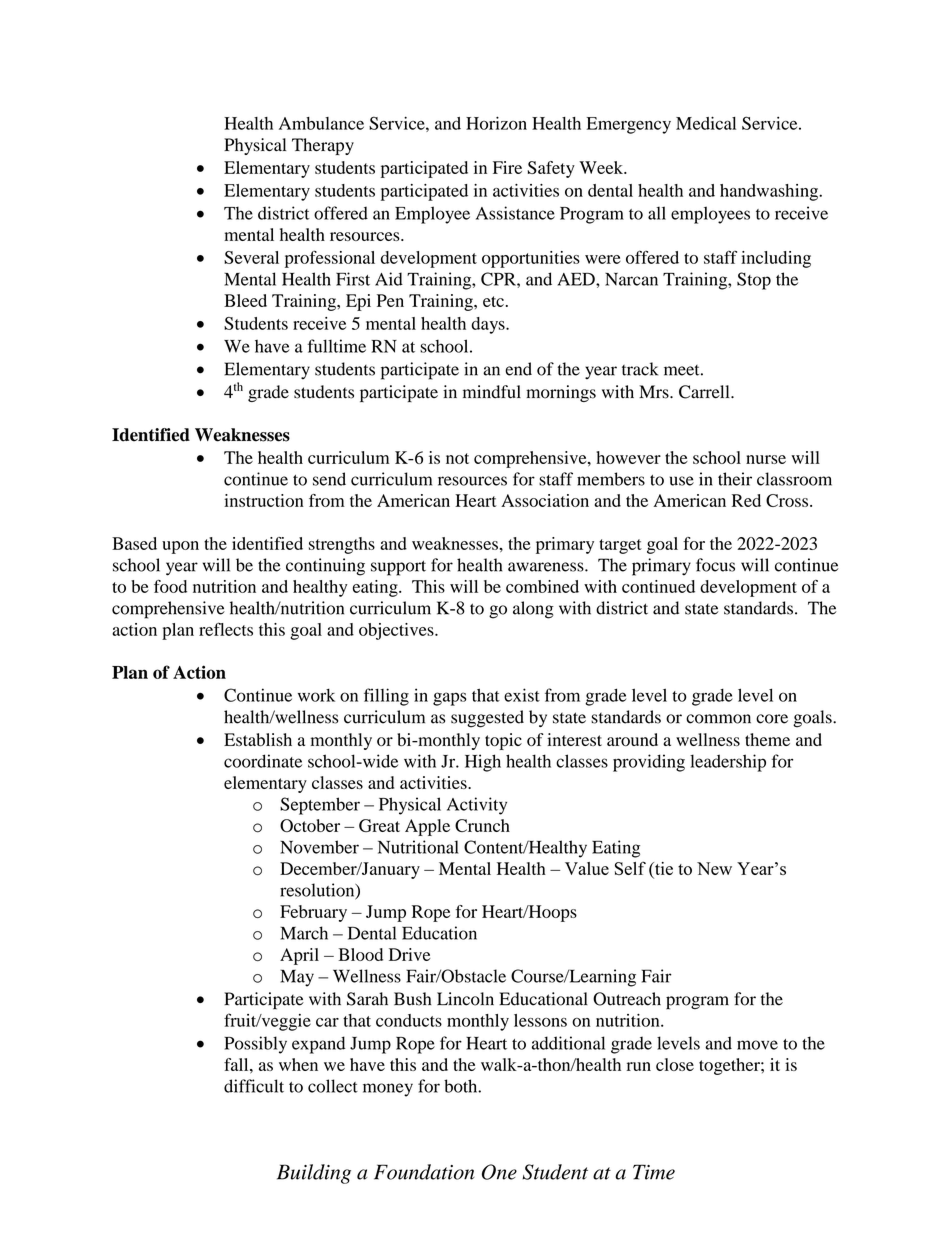  What do you see at coordinates (449, 699) in the screenshot?
I see `gaps` at bounding box center [449, 699].
